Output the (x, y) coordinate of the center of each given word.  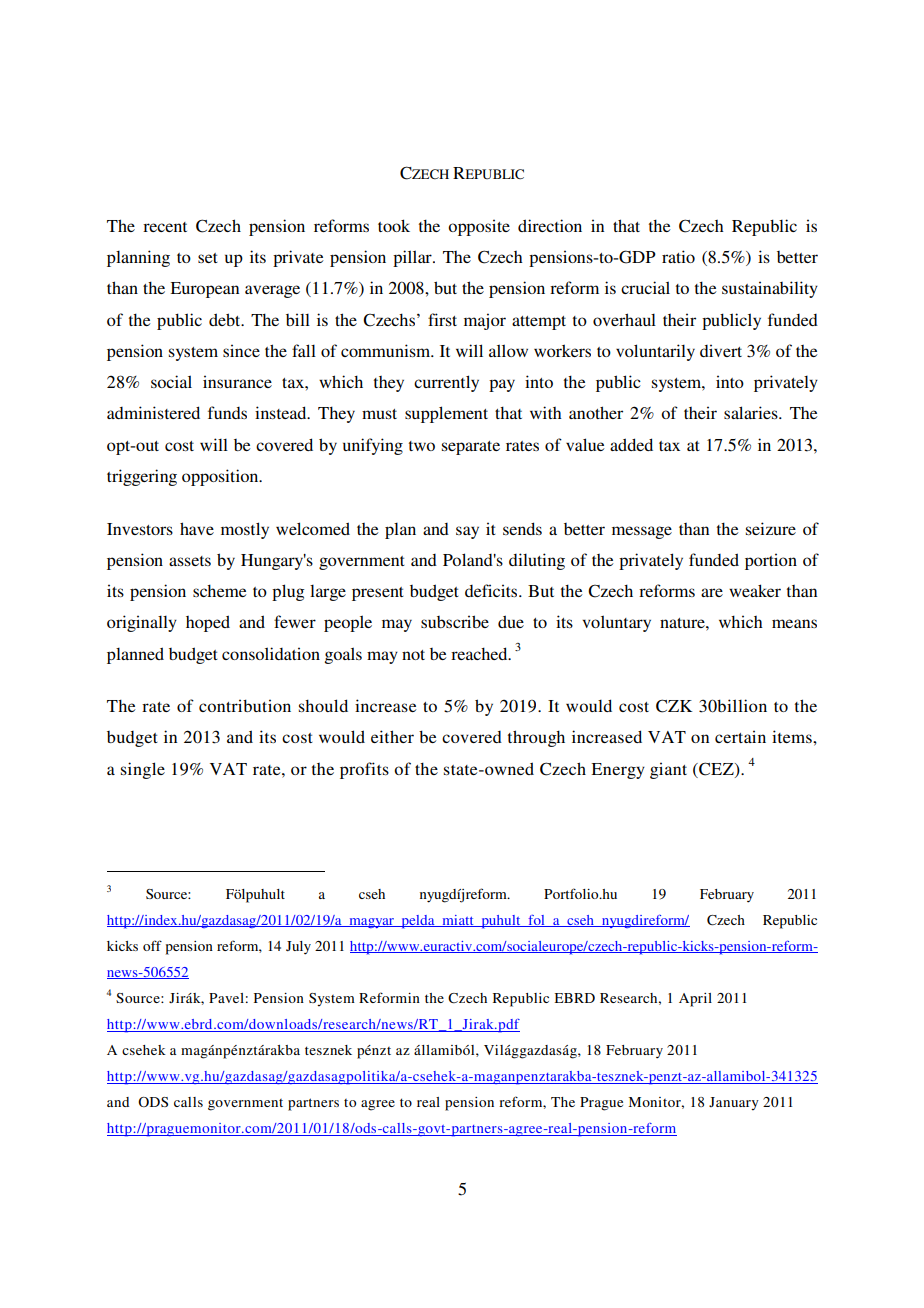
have (197, 528)
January (734, 1104)
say (467, 532)
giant (668, 770)
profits (364, 770)
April (695, 1000)
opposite (479, 227)
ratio (678, 256)
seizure (771, 528)
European (204, 290)
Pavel (226, 998)
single (143, 770)
